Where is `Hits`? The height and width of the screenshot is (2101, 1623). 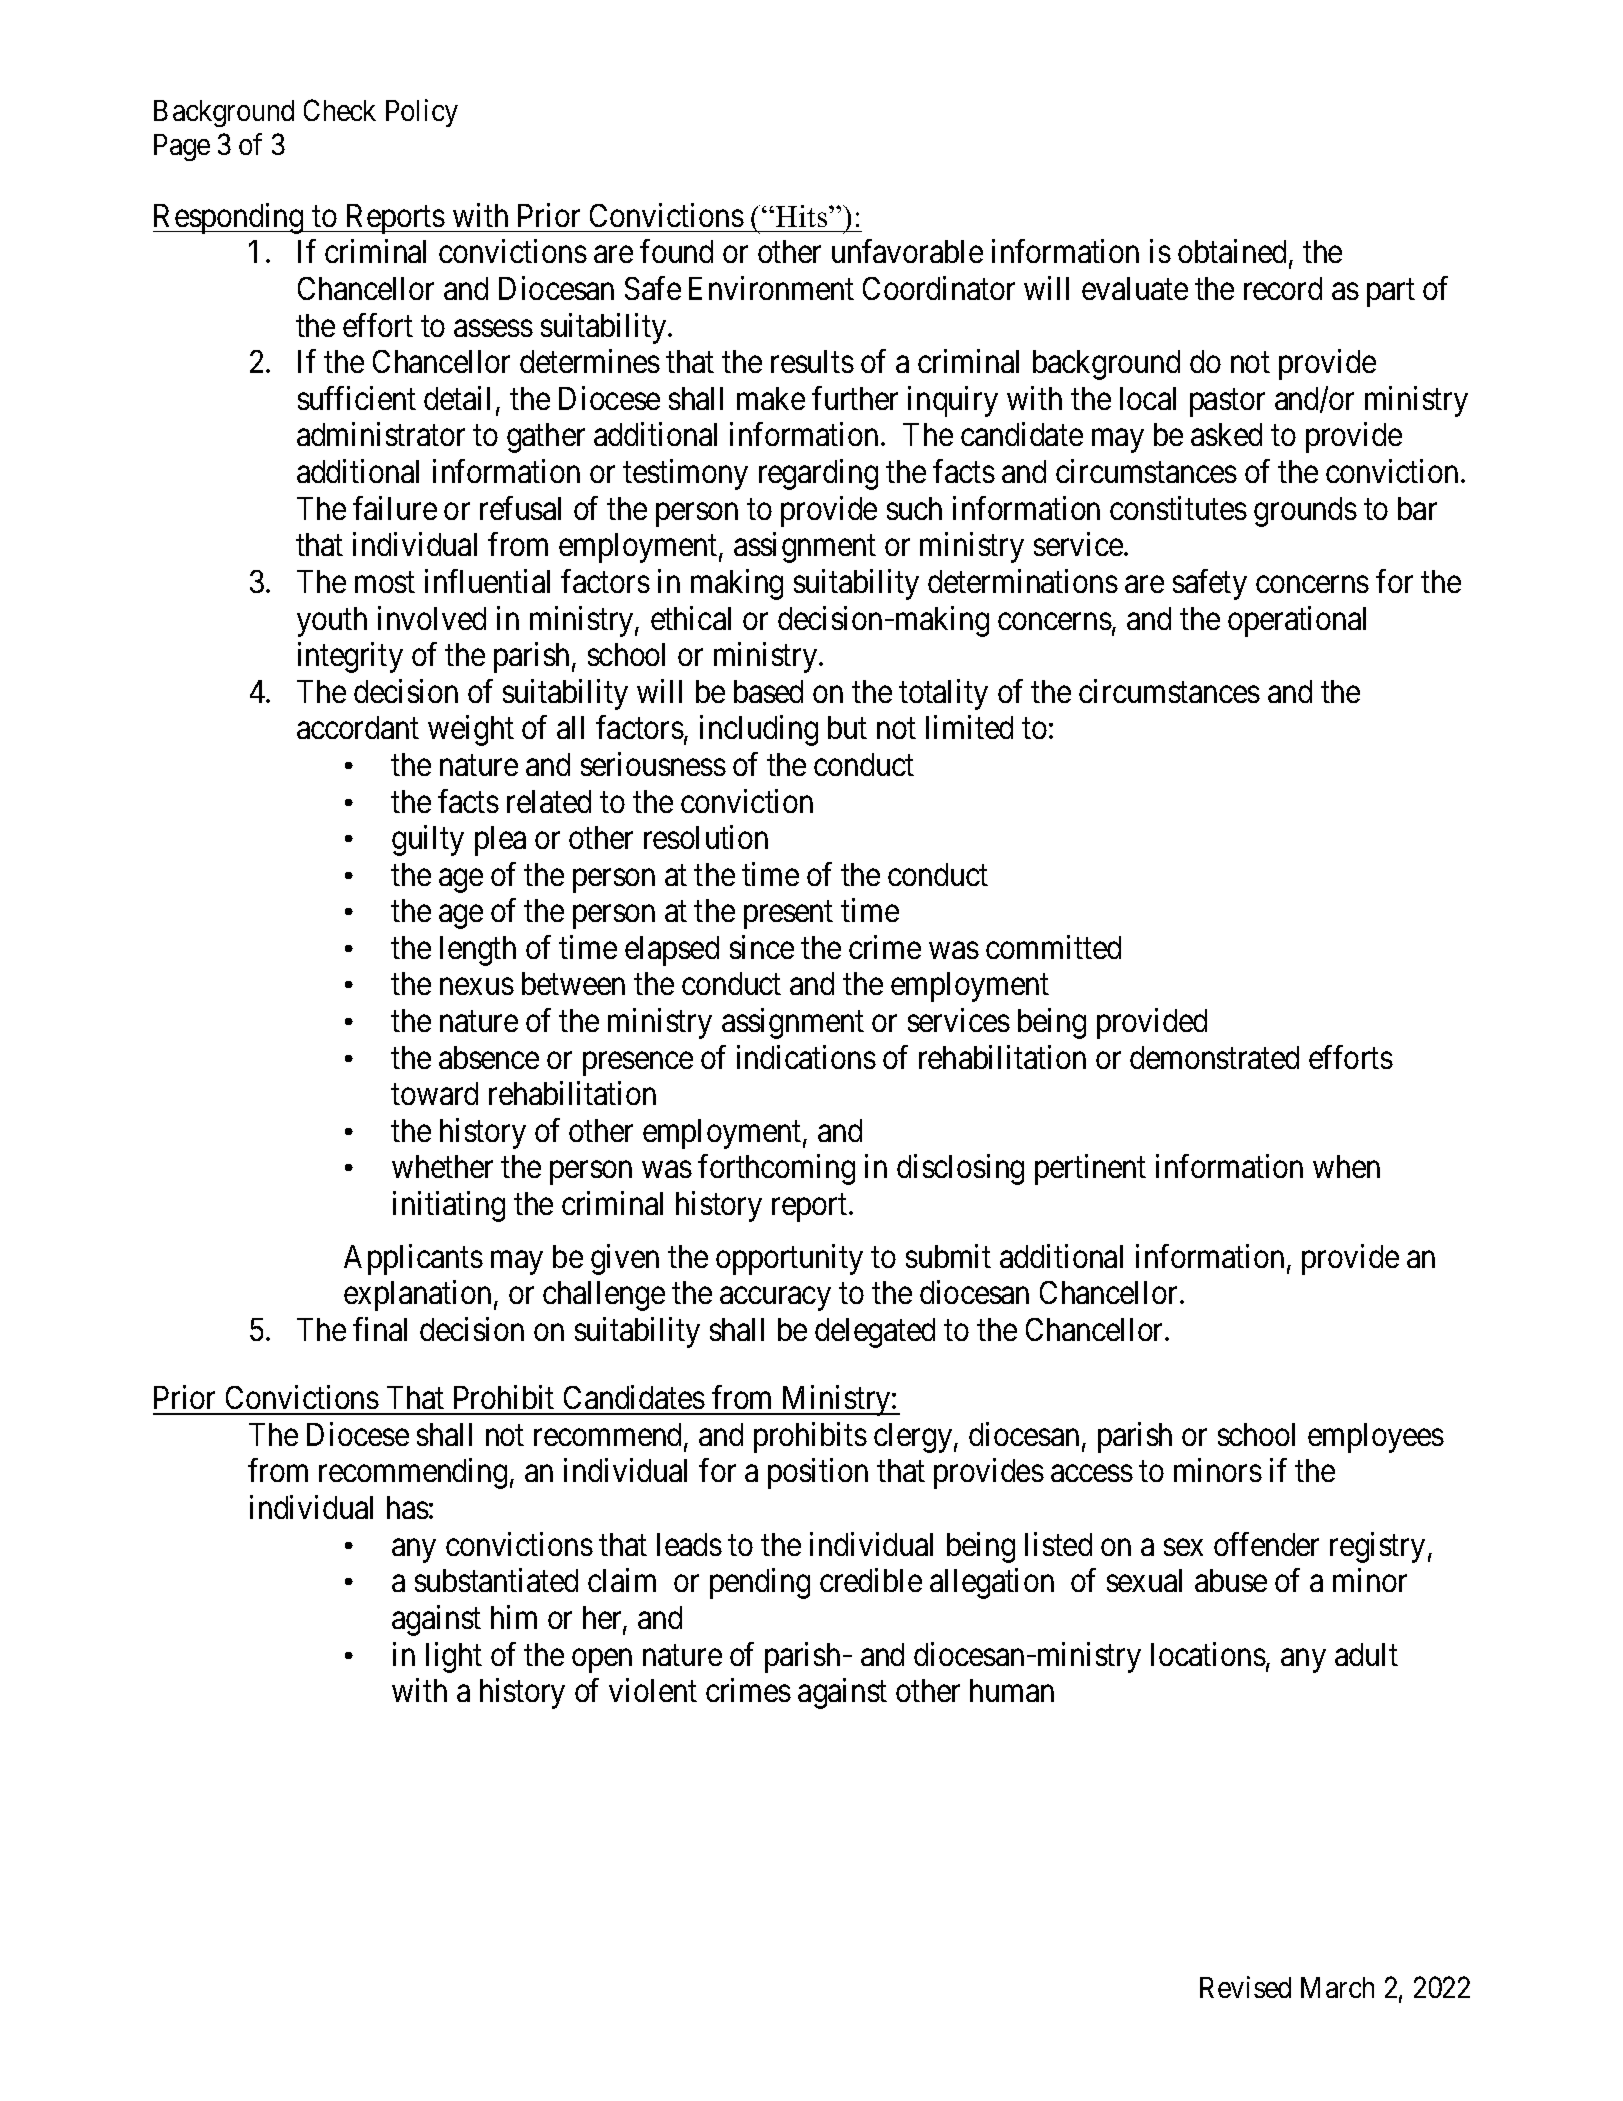 Hits is located at coordinates (801, 216).
